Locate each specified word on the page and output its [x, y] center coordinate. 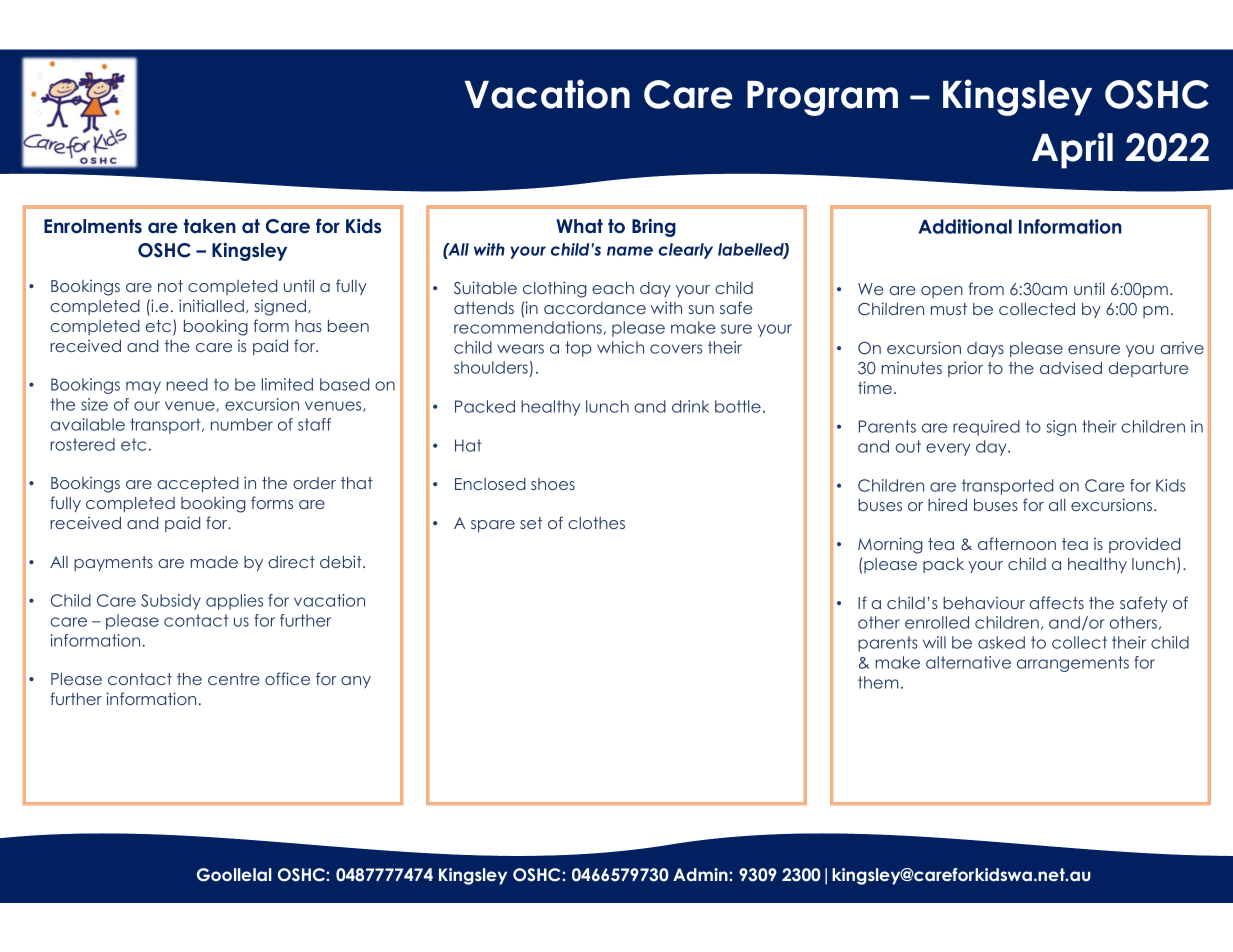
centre [234, 679]
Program [822, 98]
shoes [553, 484]
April [1072, 150]
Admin [701, 874]
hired [947, 504]
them [878, 682]
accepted [198, 484]
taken [210, 226]
